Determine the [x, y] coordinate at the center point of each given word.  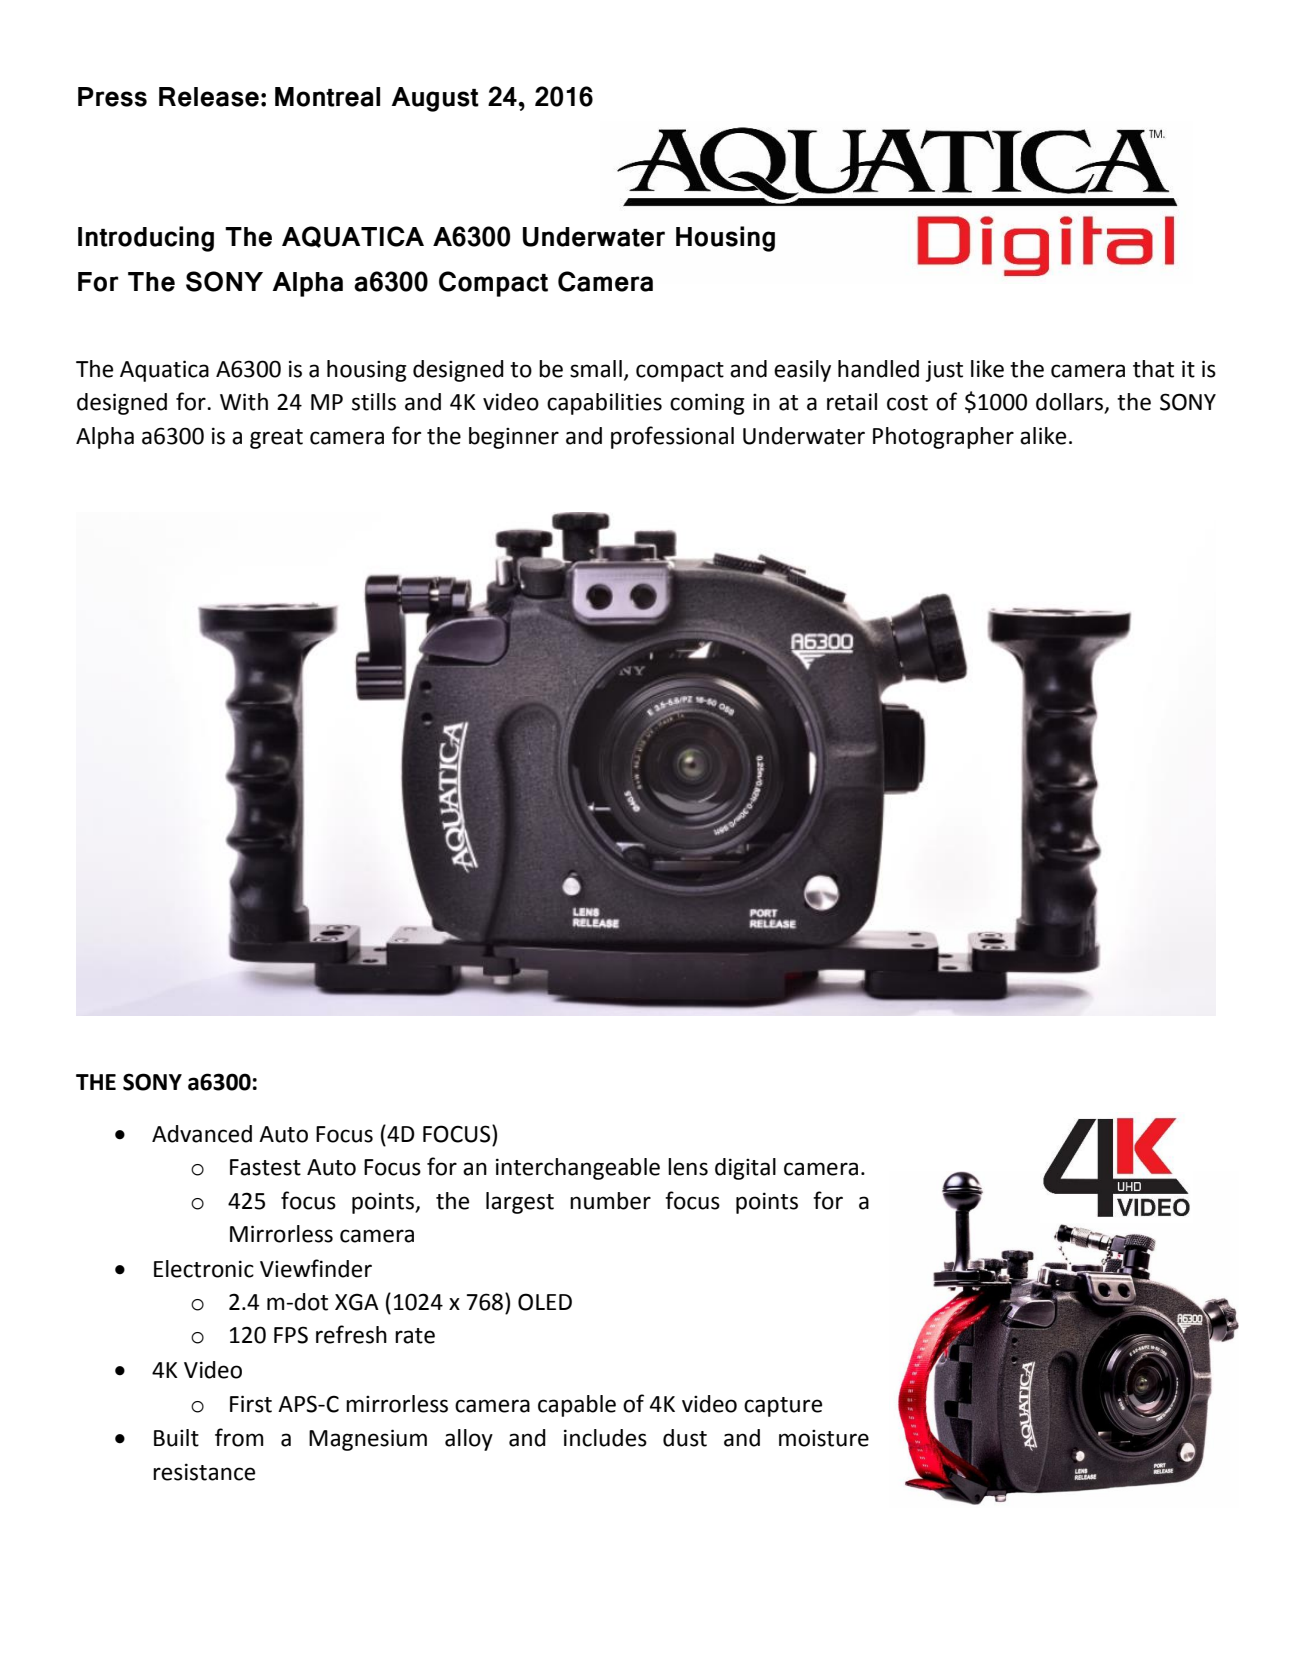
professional [672, 437]
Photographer [943, 438]
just [944, 371]
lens [688, 1167]
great [276, 439]
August [435, 99]
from [239, 1437]
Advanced [202, 1134]
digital [745, 1169]
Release [209, 97]
